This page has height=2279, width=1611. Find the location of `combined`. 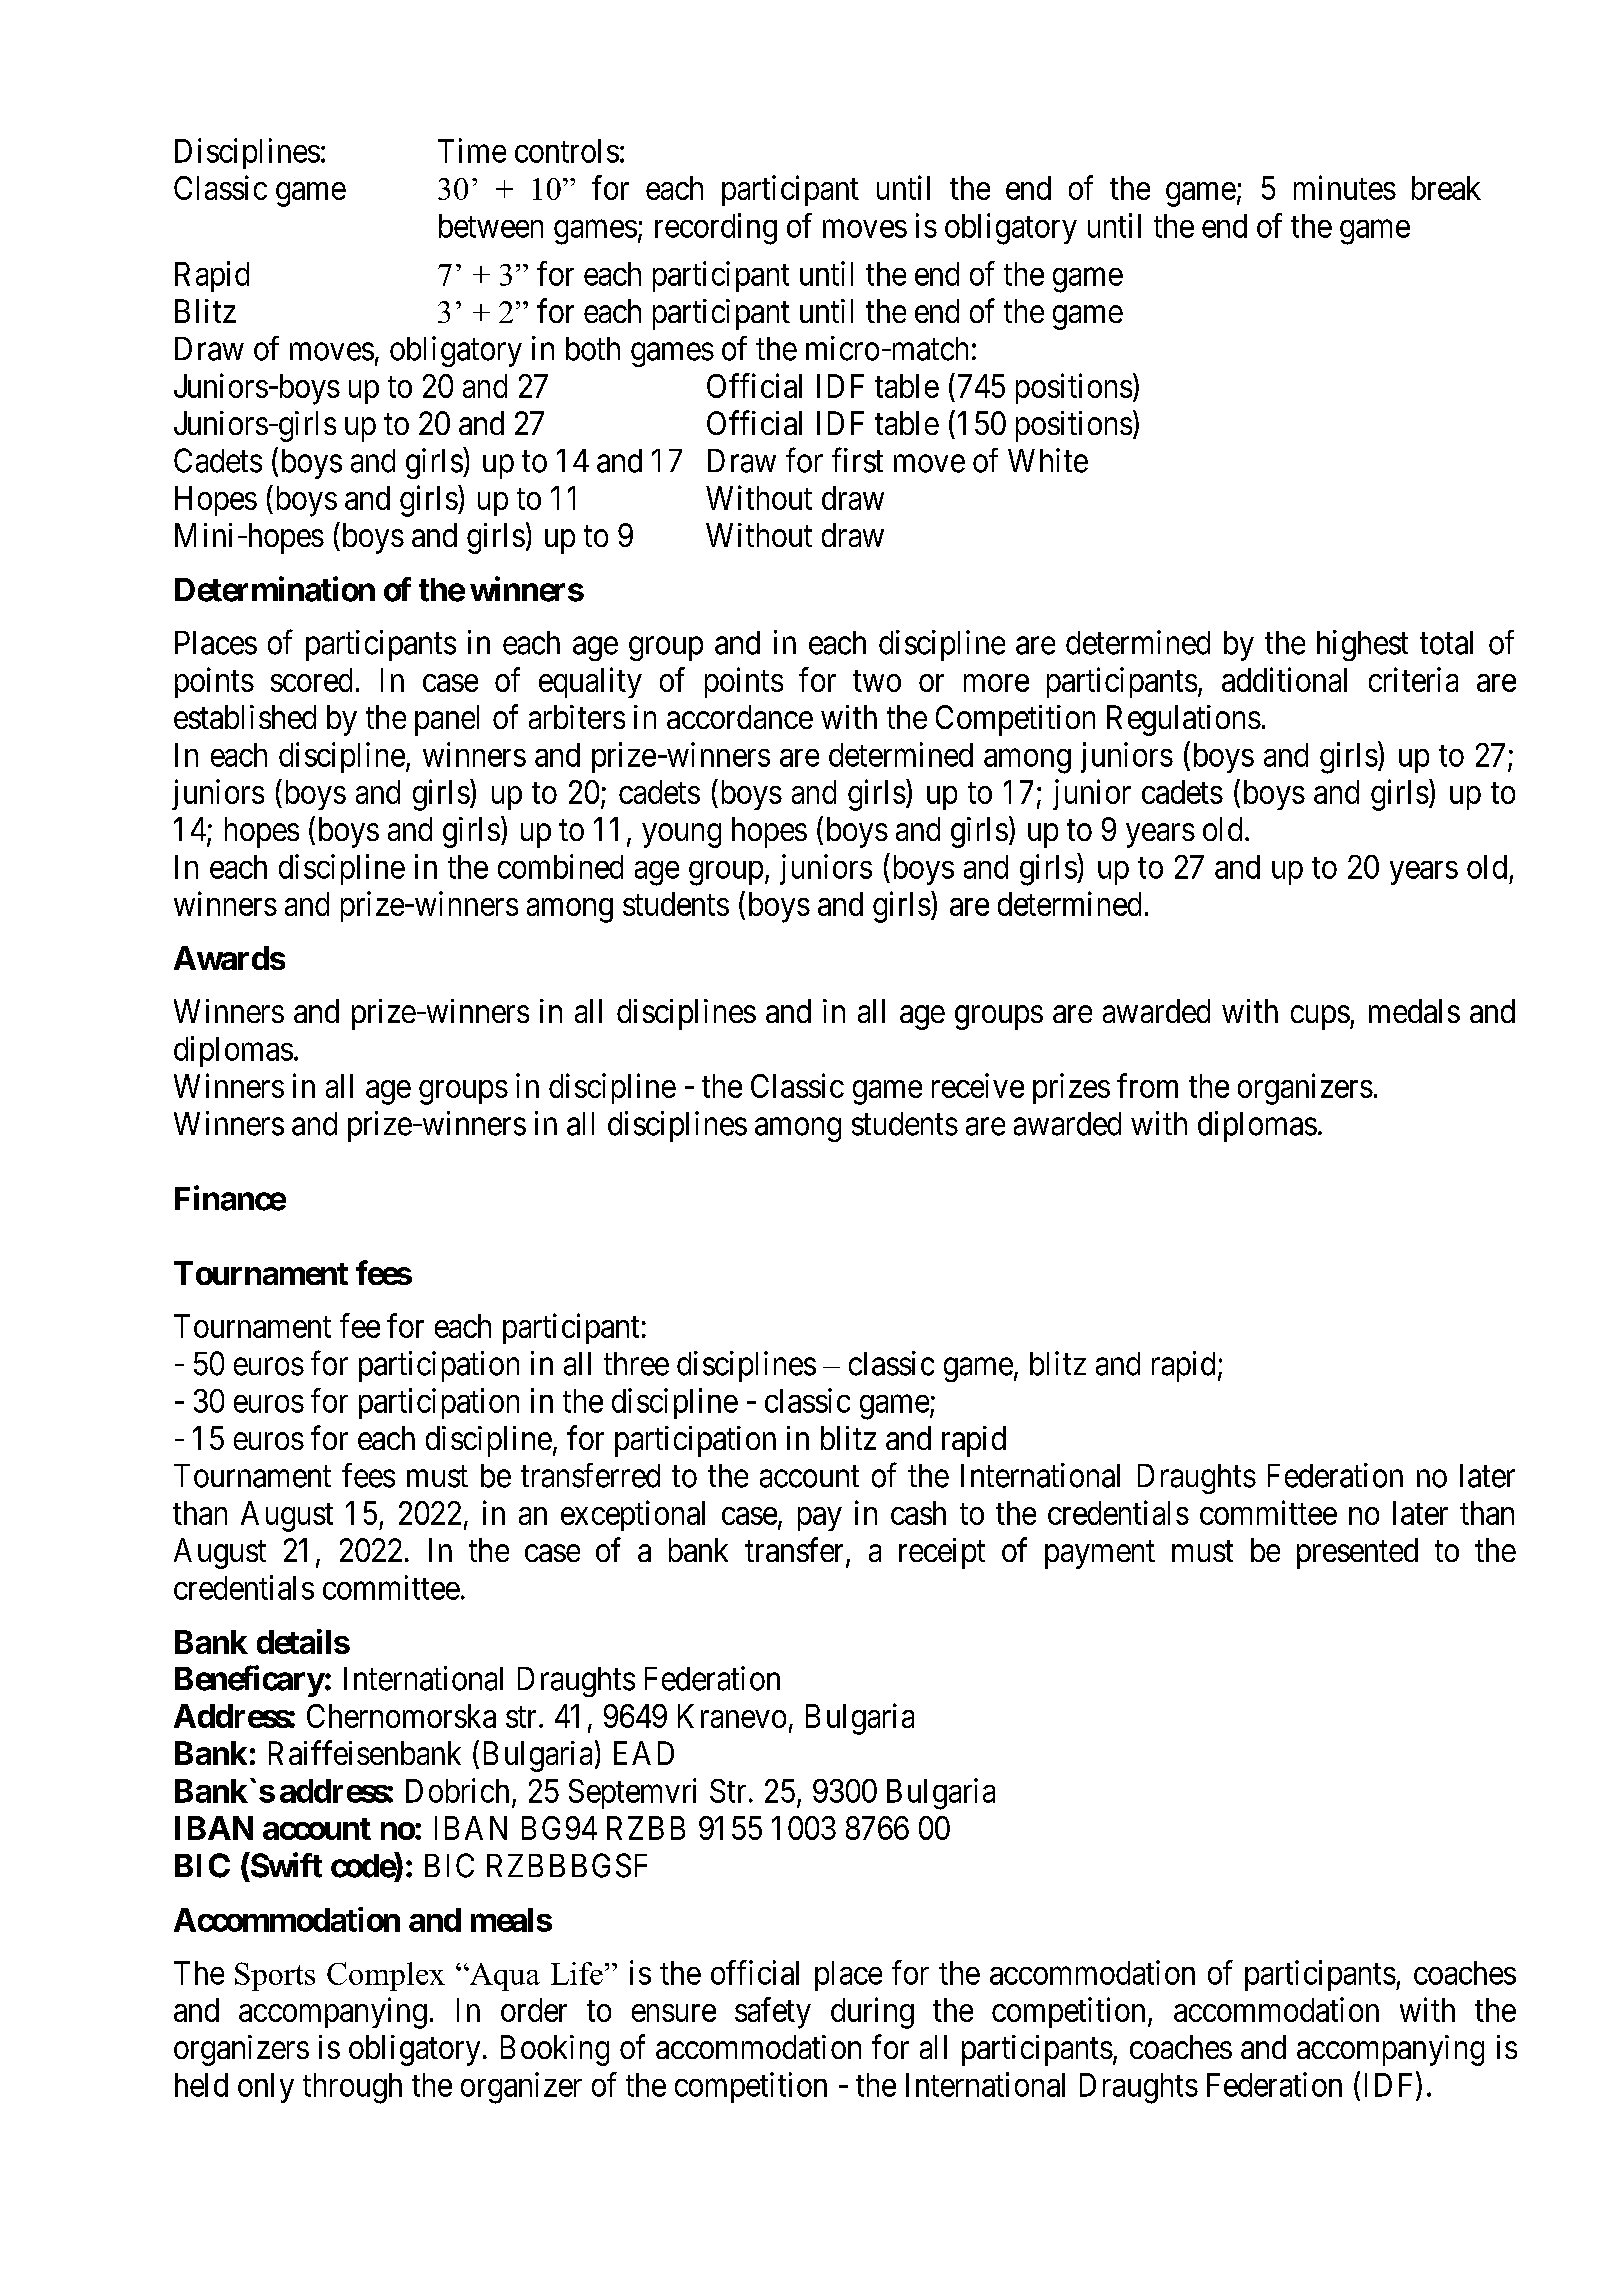

combined is located at coordinates (560, 866).
